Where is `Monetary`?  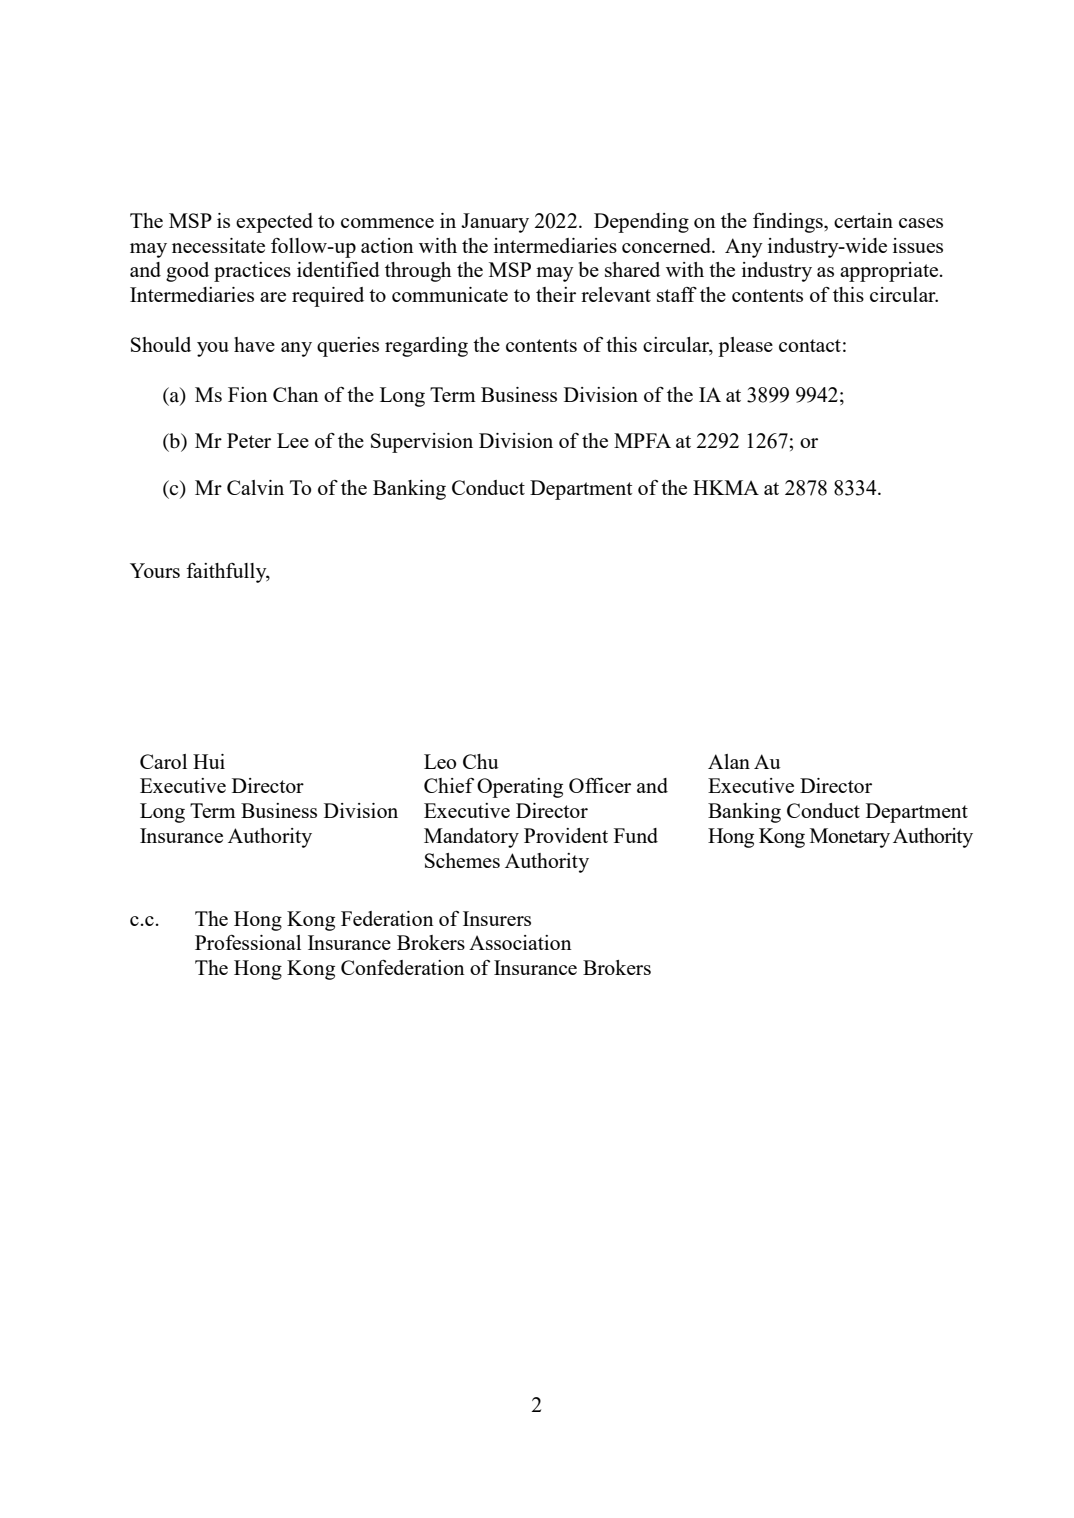 Monetary is located at coordinates (850, 838).
